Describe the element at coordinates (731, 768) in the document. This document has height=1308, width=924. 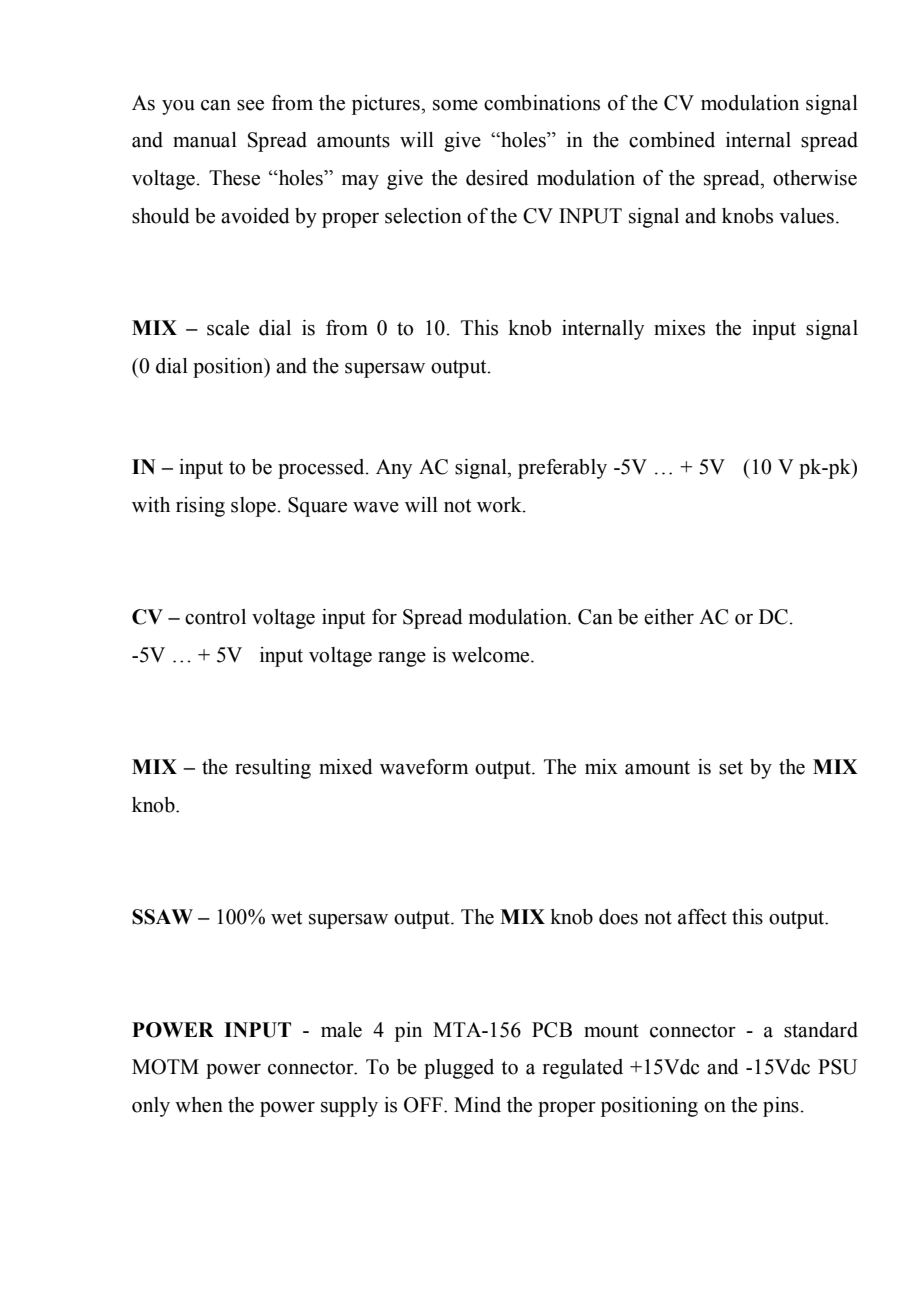
I see `set` at that location.
